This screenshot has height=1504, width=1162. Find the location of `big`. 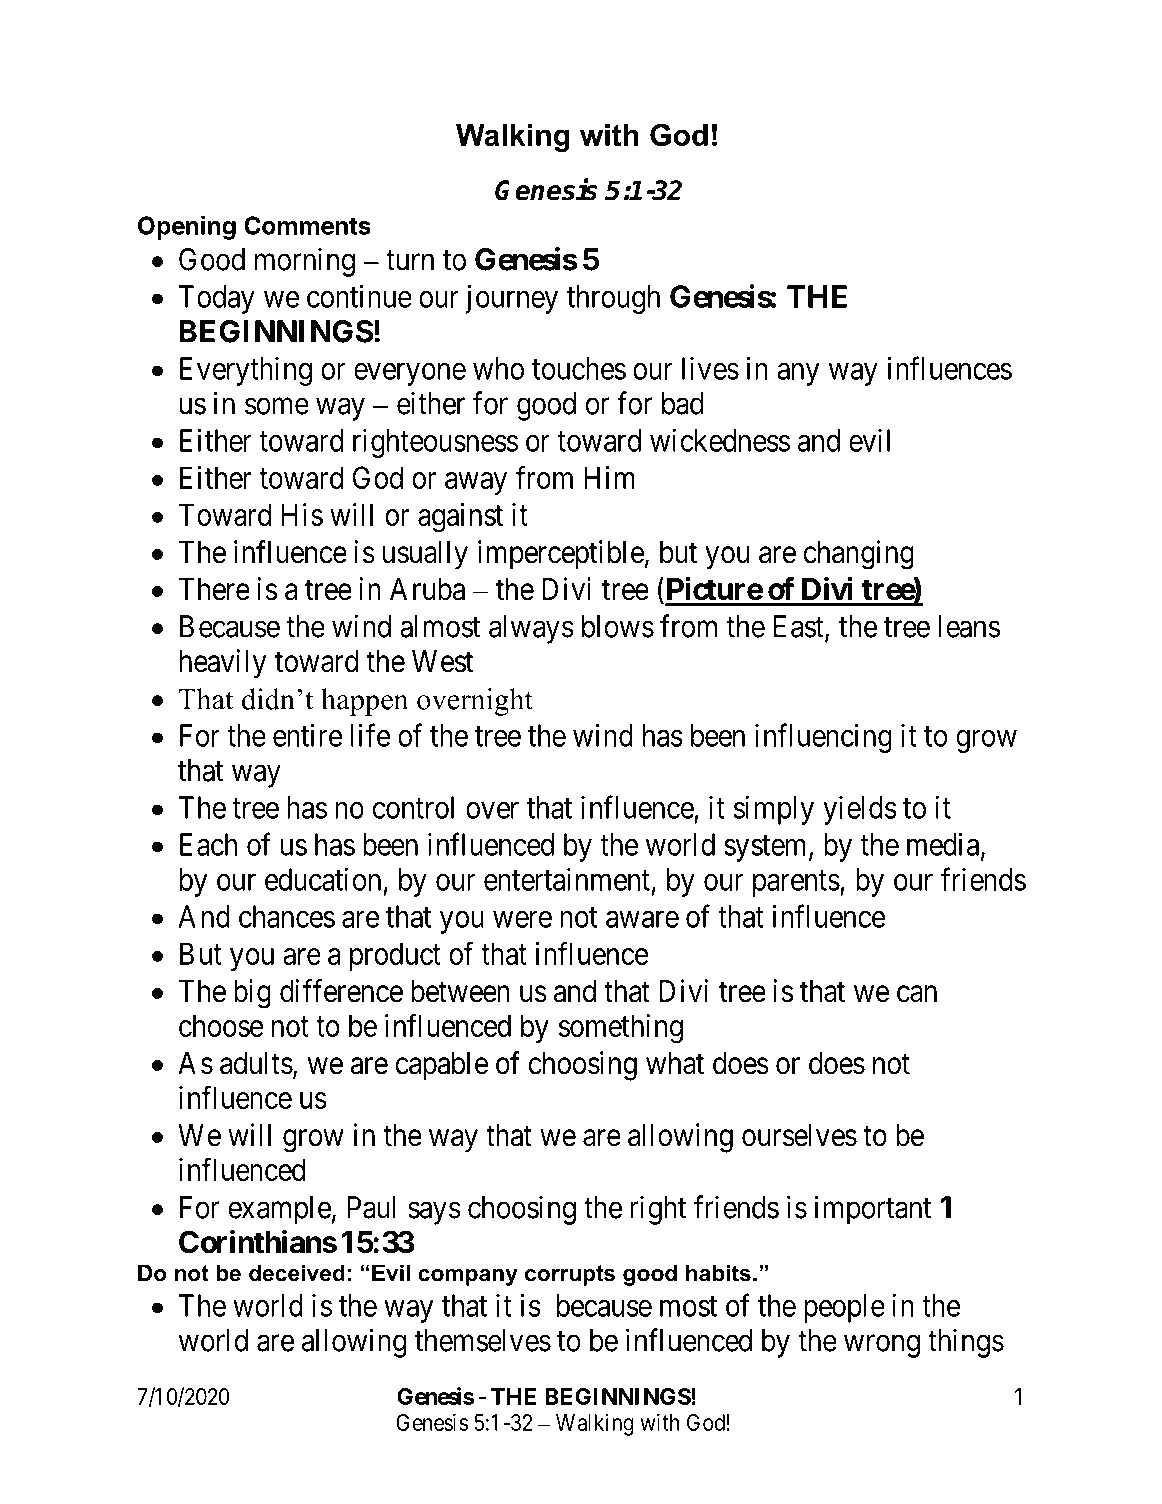

big is located at coordinates (252, 994).
